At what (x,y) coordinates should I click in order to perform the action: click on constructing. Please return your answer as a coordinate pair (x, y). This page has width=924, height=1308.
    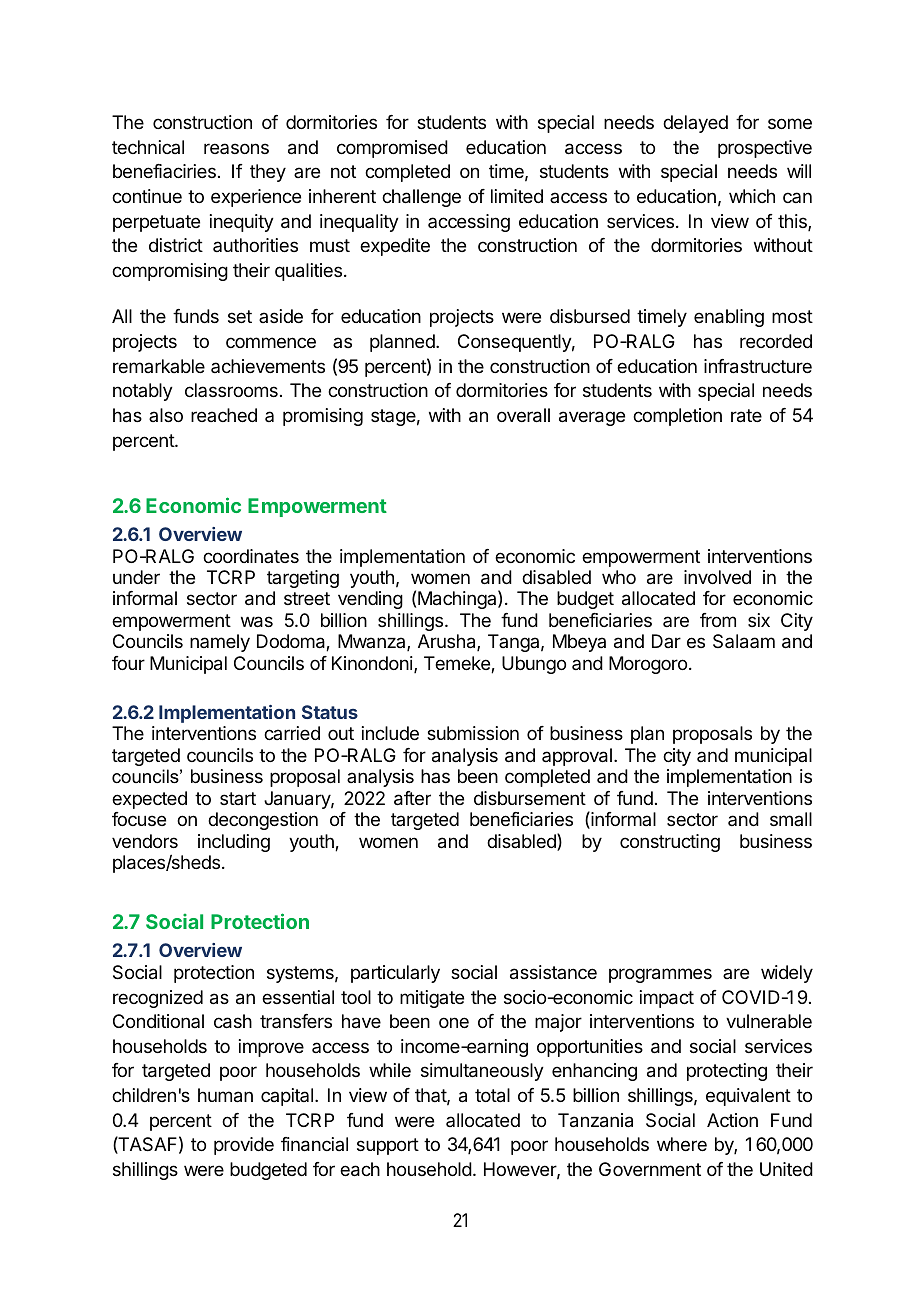
    Looking at the image, I should click on (670, 843).
